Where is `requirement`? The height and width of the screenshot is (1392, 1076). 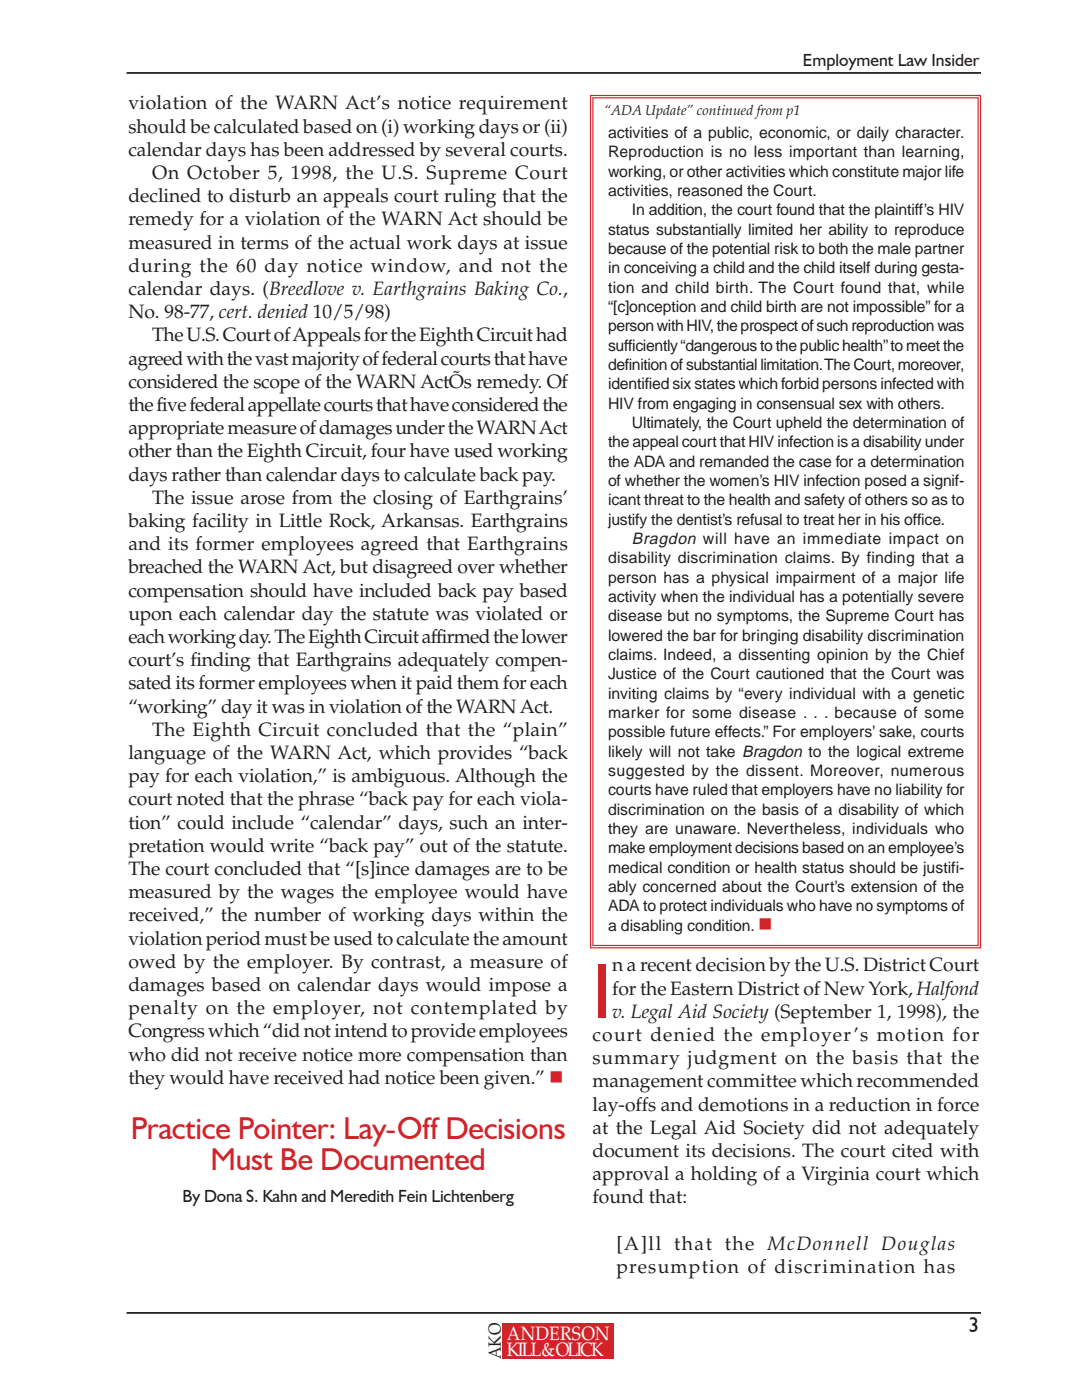 requirement is located at coordinates (513, 105).
